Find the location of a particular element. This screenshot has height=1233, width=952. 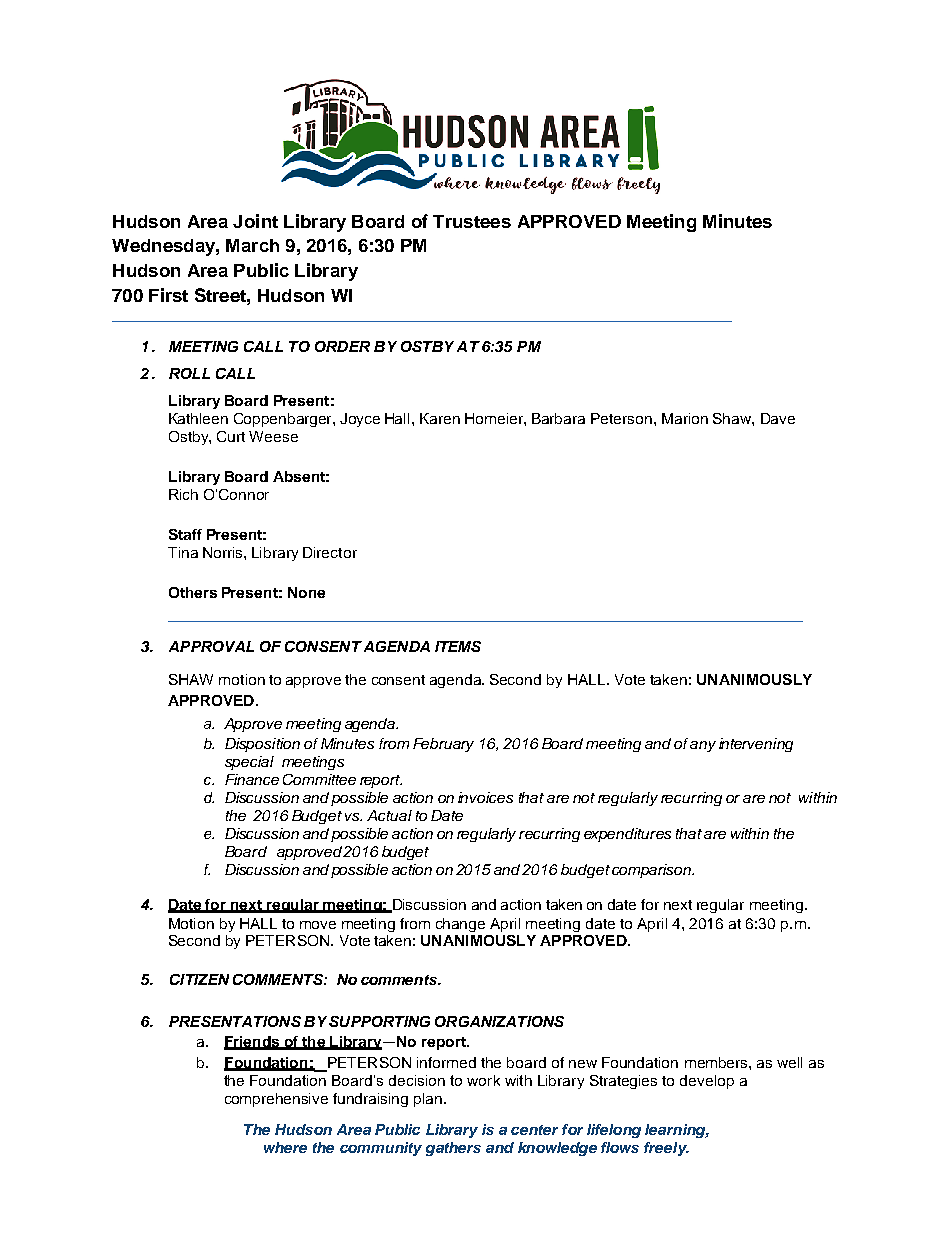

March is located at coordinates (252, 245).
